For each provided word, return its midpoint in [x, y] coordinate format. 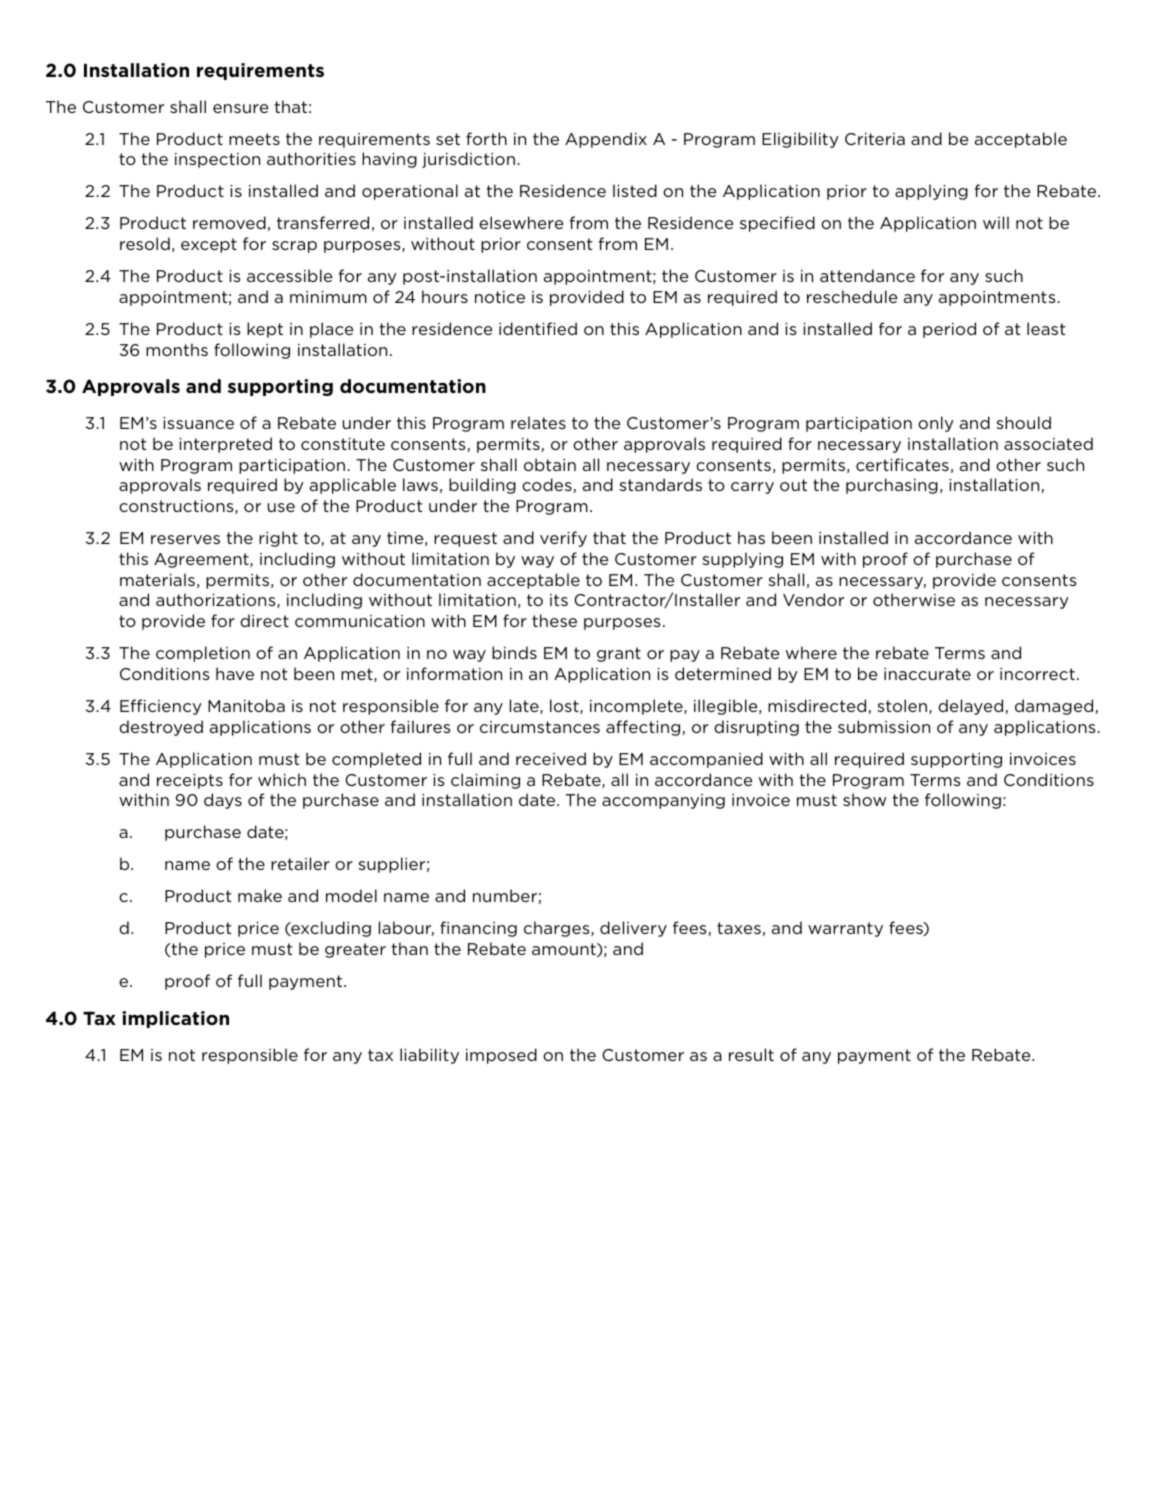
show [865, 799]
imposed [501, 1056]
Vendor [813, 599]
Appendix [606, 140]
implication [176, 1019]
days [223, 801]
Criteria [875, 139]
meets [254, 139]
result [751, 1054]
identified [538, 328]
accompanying [663, 801]
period [949, 330]
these [554, 620]
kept [265, 330]
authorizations [217, 600]
